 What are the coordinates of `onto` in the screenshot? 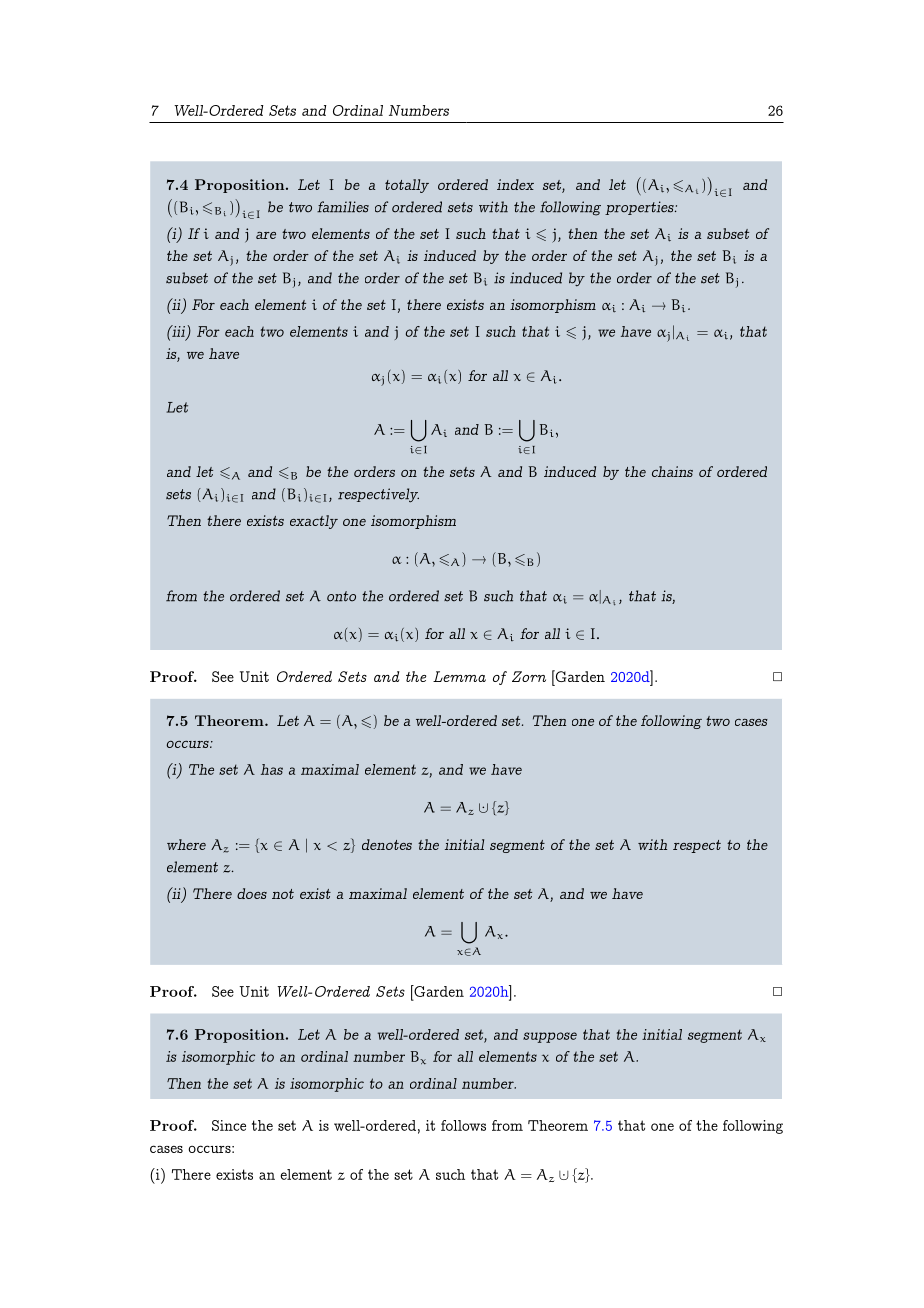 It's located at (341, 596).
